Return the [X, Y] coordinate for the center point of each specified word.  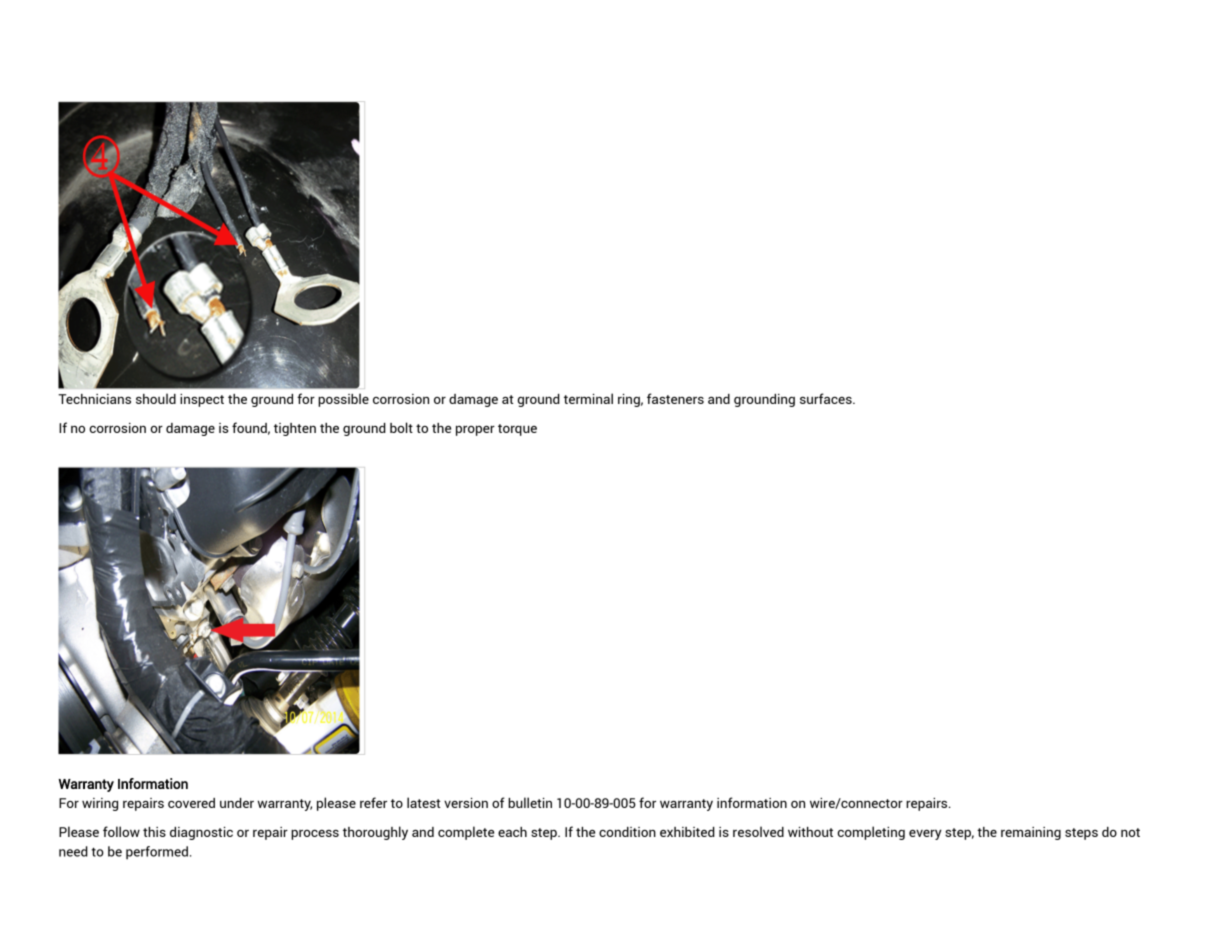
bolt [401, 427]
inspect [202, 400]
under [237, 803]
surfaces [827, 398]
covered [191, 803]
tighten [295, 429]
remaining [1031, 833]
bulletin [530, 802]
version [466, 803]
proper [475, 430]
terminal [588, 398]
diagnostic [201, 833]
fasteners [675, 398]
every [925, 834]
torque [517, 430]
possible [343, 400]
